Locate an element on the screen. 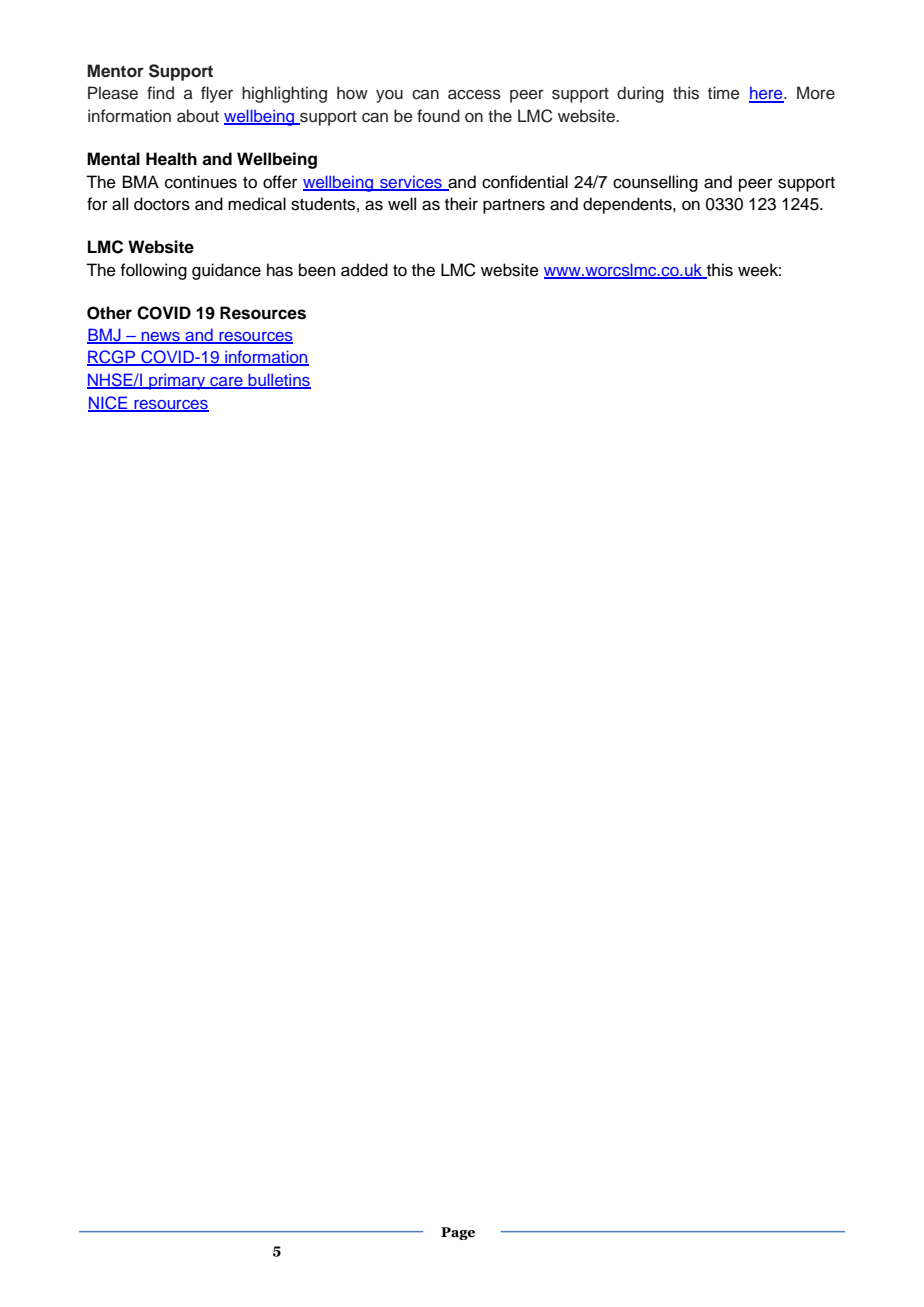  bulletins is located at coordinates (278, 381).
